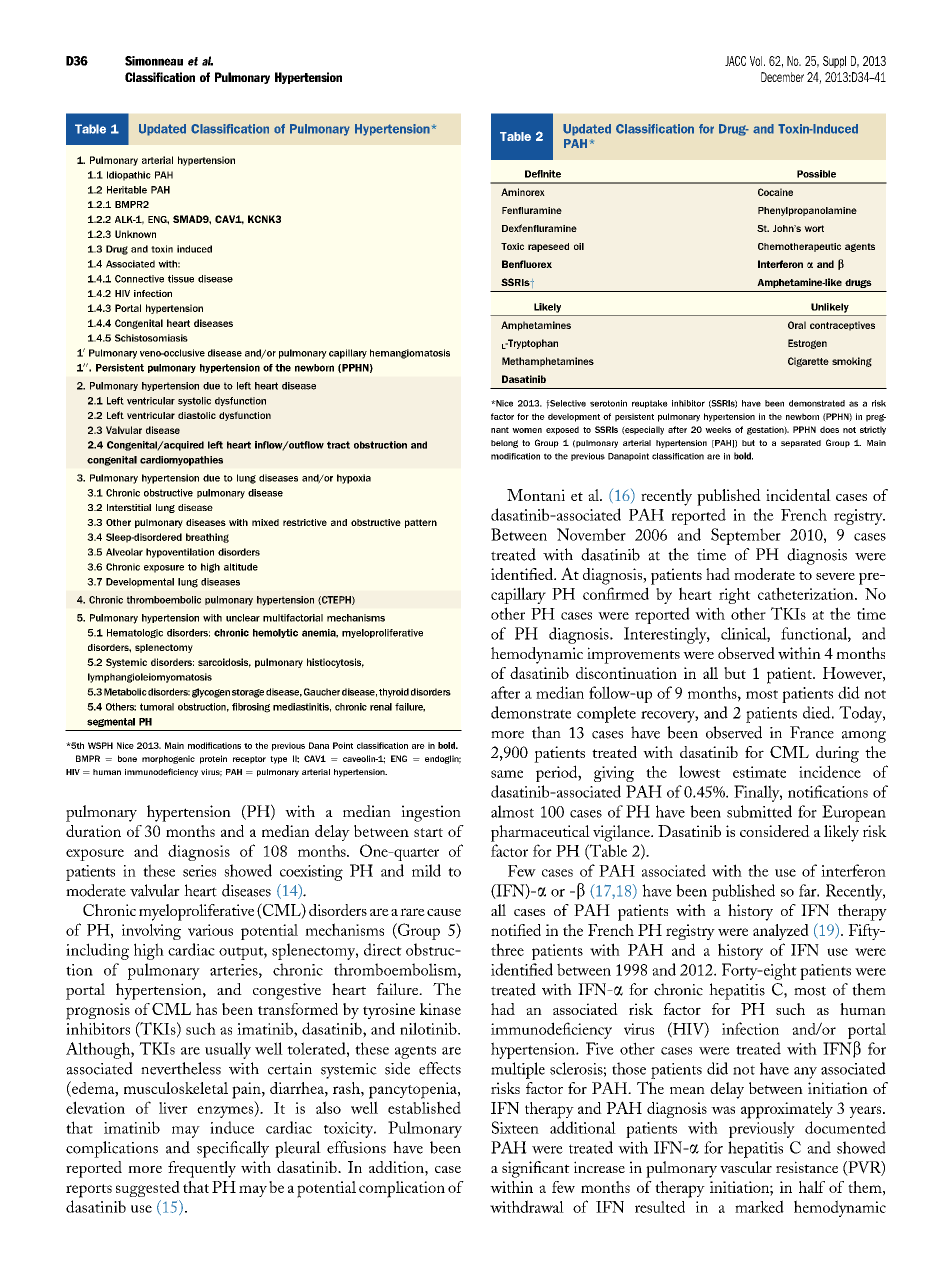 This document has height=1280, width=952. Describe the element at coordinates (504, 444) in the document. I see `belong` at that location.
